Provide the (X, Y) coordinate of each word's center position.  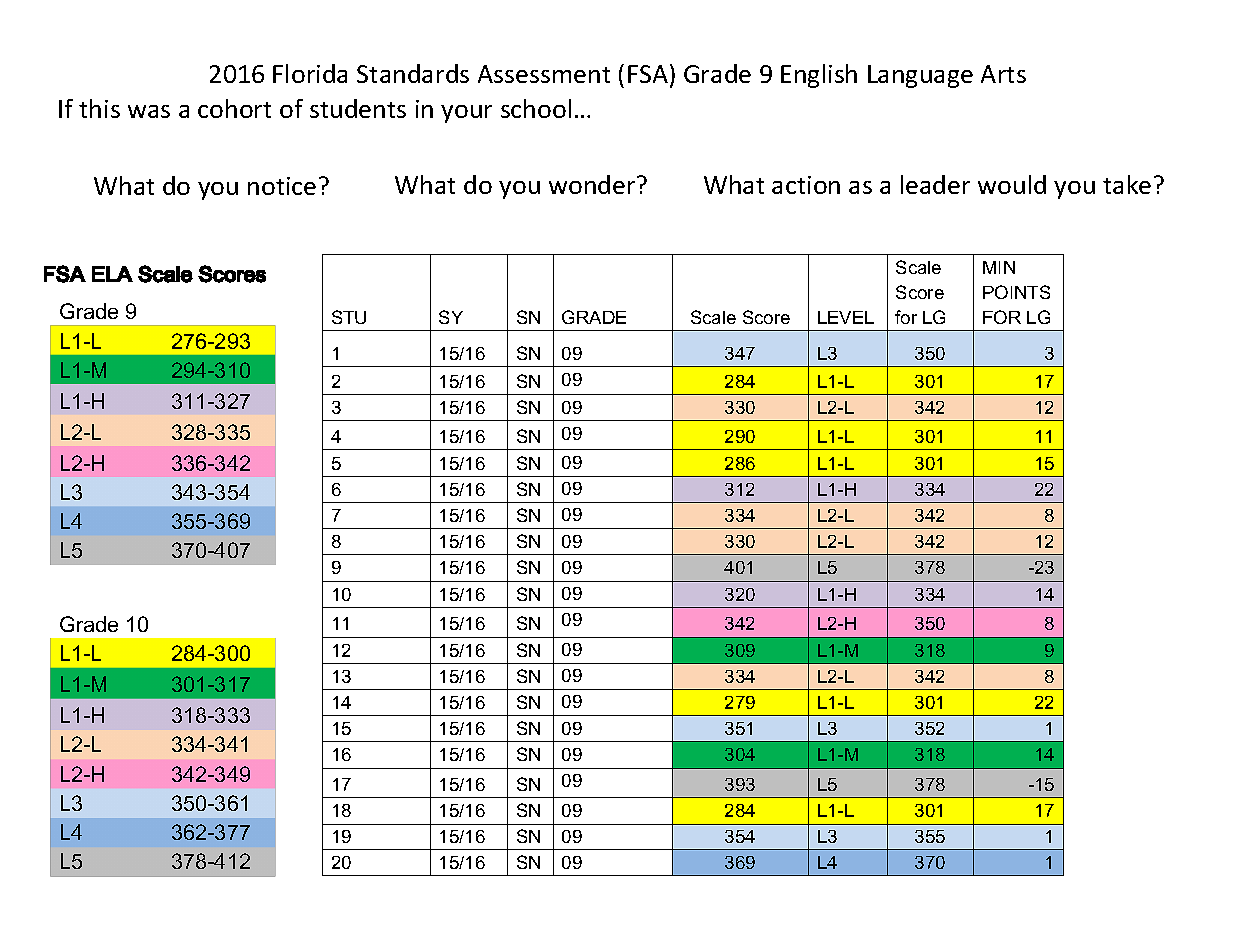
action (806, 185)
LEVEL (846, 317)
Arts (1003, 74)
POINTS (1016, 292)
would (1012, 184)
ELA (112, 274)
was (149, 111)
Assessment (544, 74)
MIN (999, 267)
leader (935, 184)
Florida (310, 73)
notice (282, 186)
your (466, 114)
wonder (593, 184)
